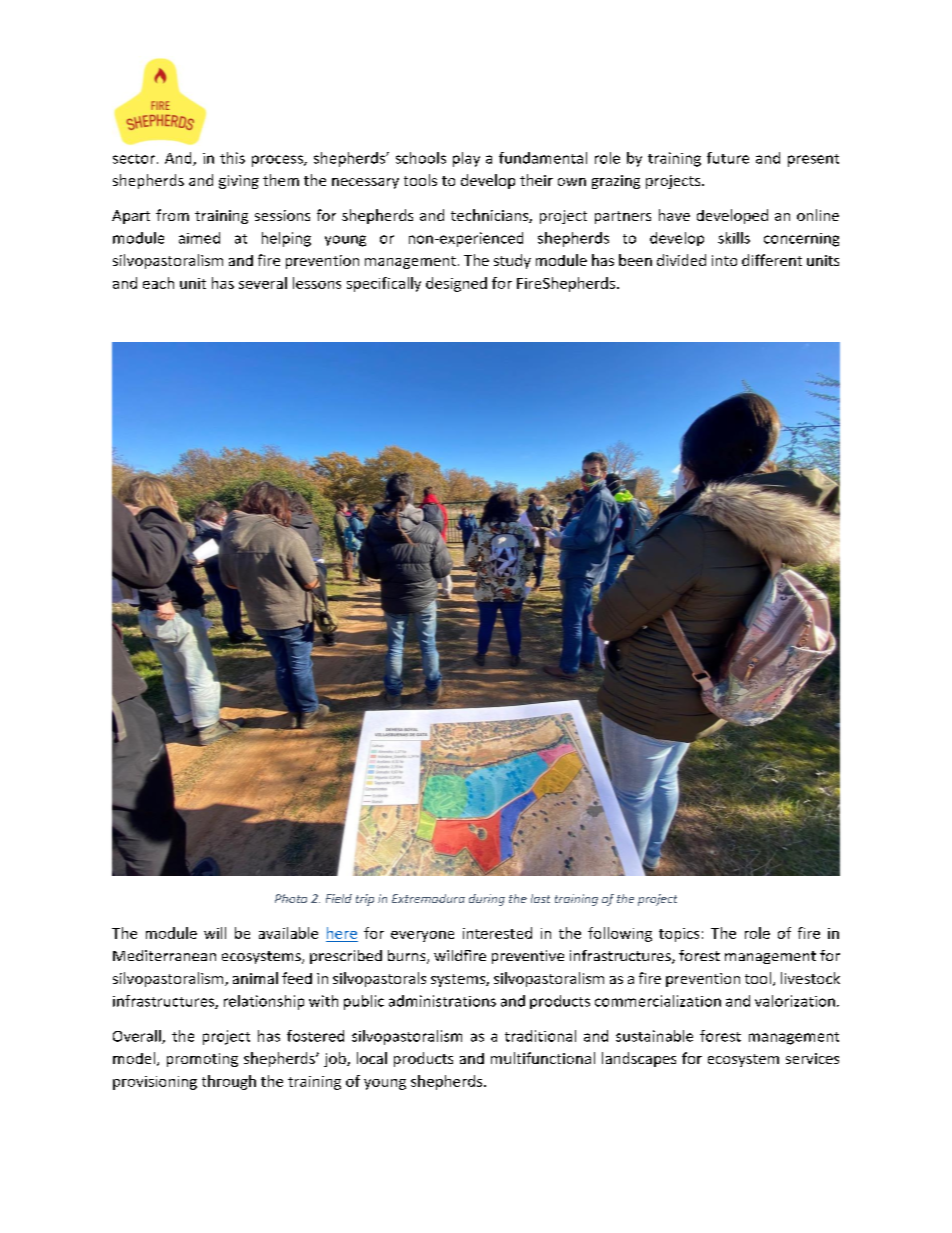 The image size is (952, 1233). Describe the element at coordinates (466, 159) in the screenshot. I see `play` at that location.
